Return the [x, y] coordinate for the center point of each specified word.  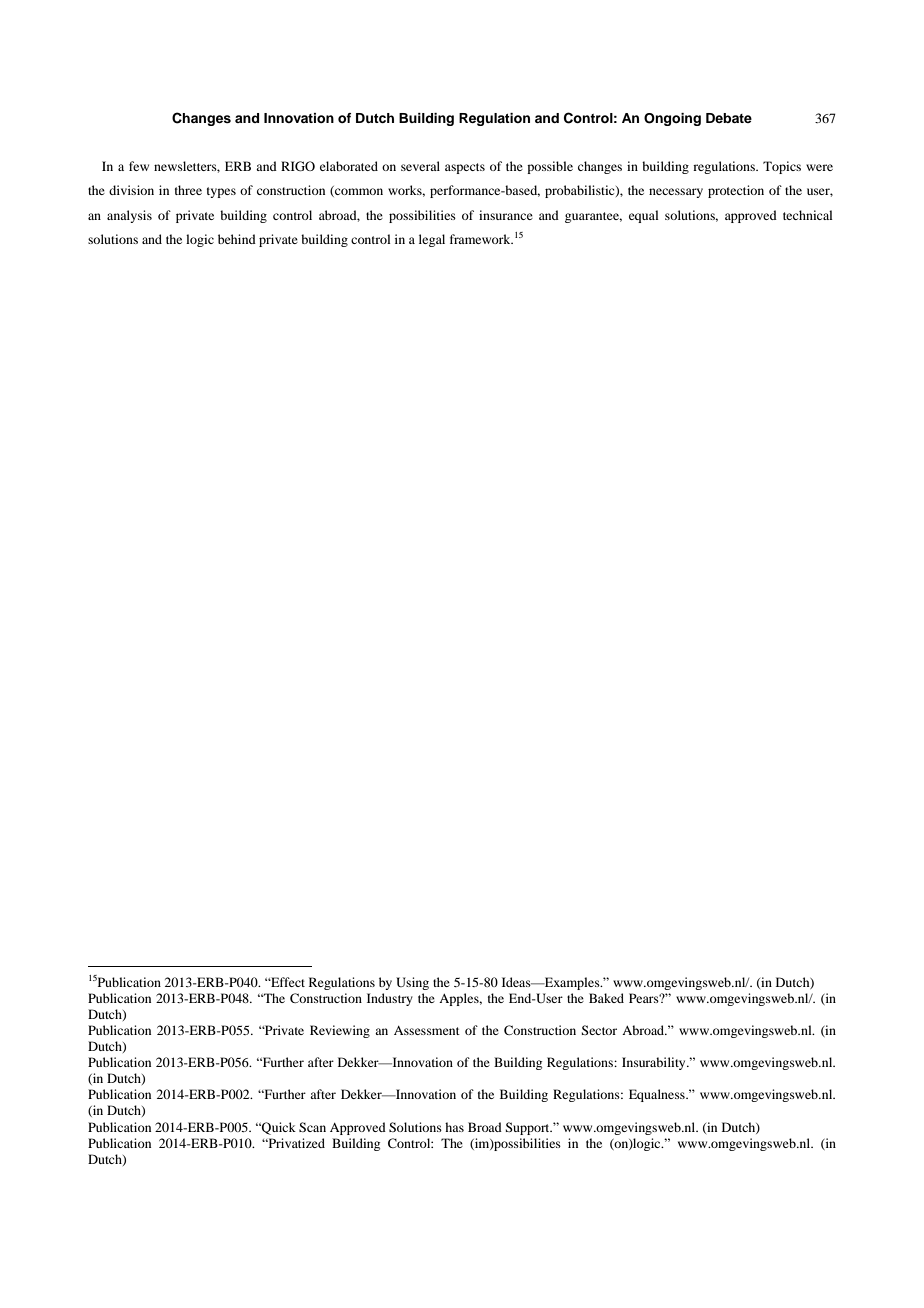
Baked [606, 998]
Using [412, 983]
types [221, 192]
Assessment [427, 1030]
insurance [506, 215]
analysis [129, 216]
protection [736, 191]
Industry [390, 999]
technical [808, 215]
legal [432, 240]
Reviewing [340, 1031]
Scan [312, 1127]
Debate [729, 118]
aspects [465, 168]
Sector [599, 1030]
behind [237, 239]
